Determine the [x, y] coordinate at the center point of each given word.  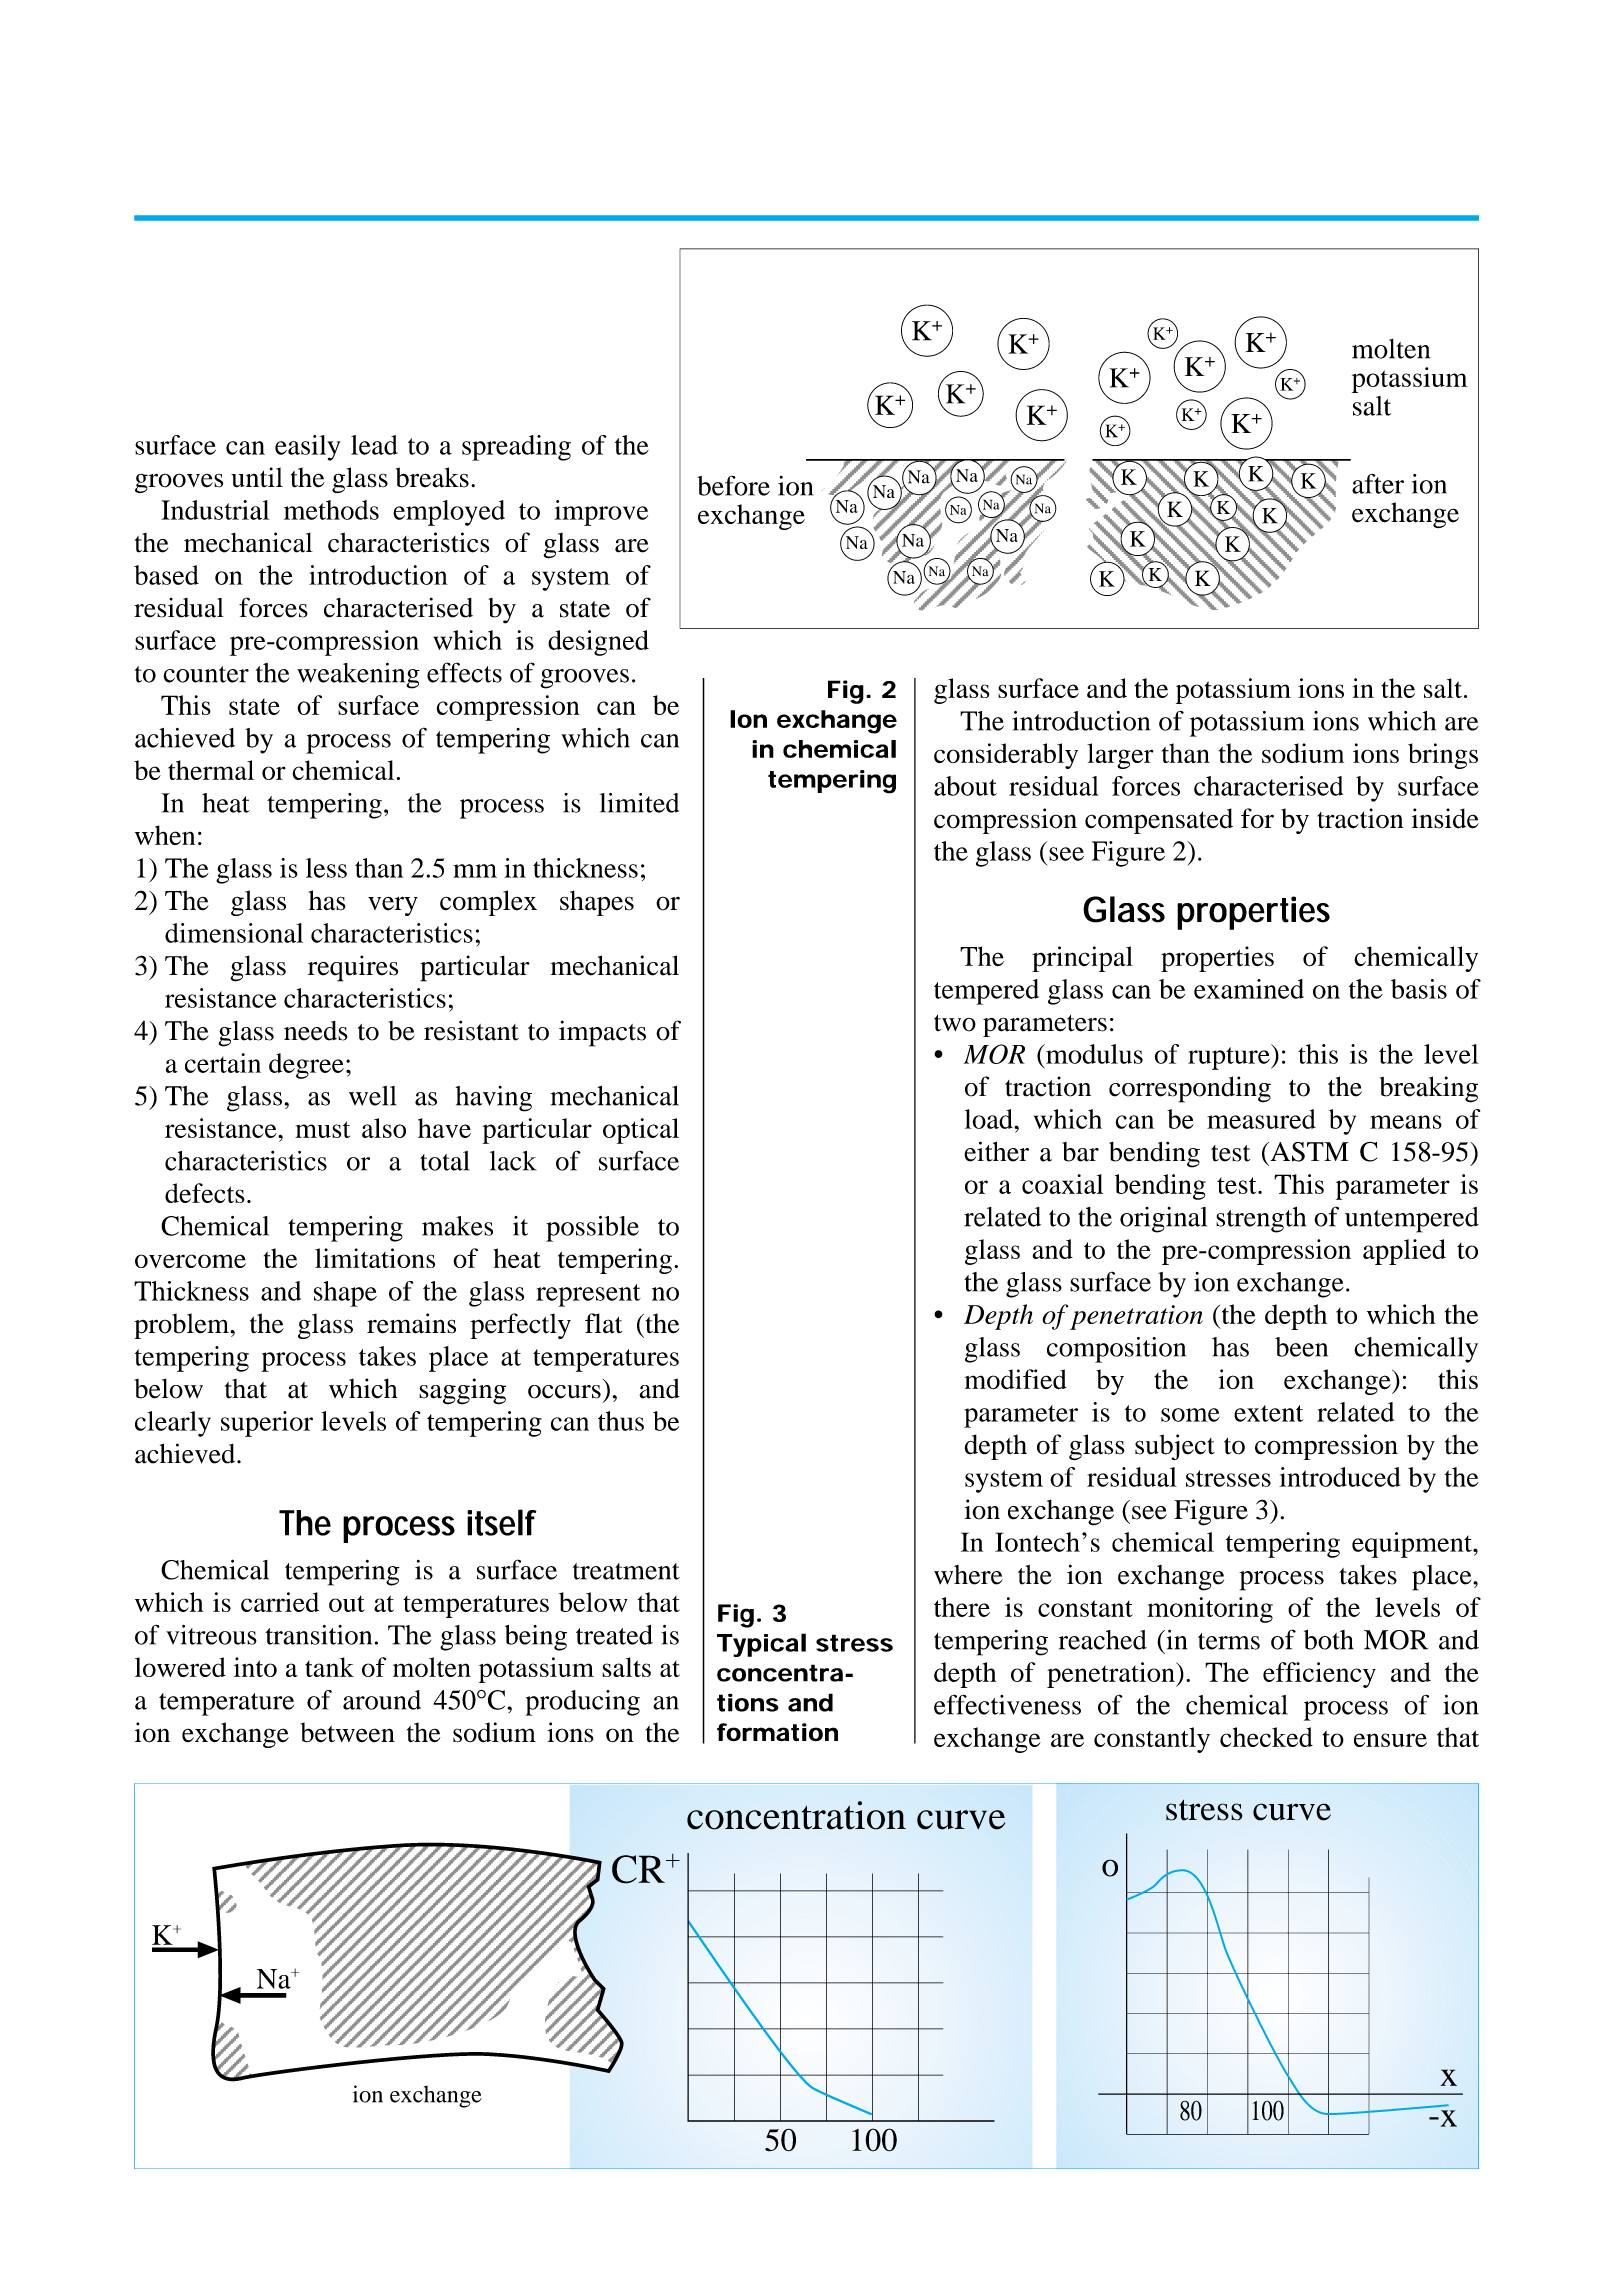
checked [1266, 1737]
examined [1249, 989]
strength [1261, 1220]
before [733, 485]
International [885, 2116]
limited [639, 803]
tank [329, 1667]
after [1378, 484]
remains [411, 1323]
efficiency [1319, 1675]
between [347, 1732]
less [326, 868]
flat [604, 1323]
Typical [761, 1645]
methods [331, 510]
